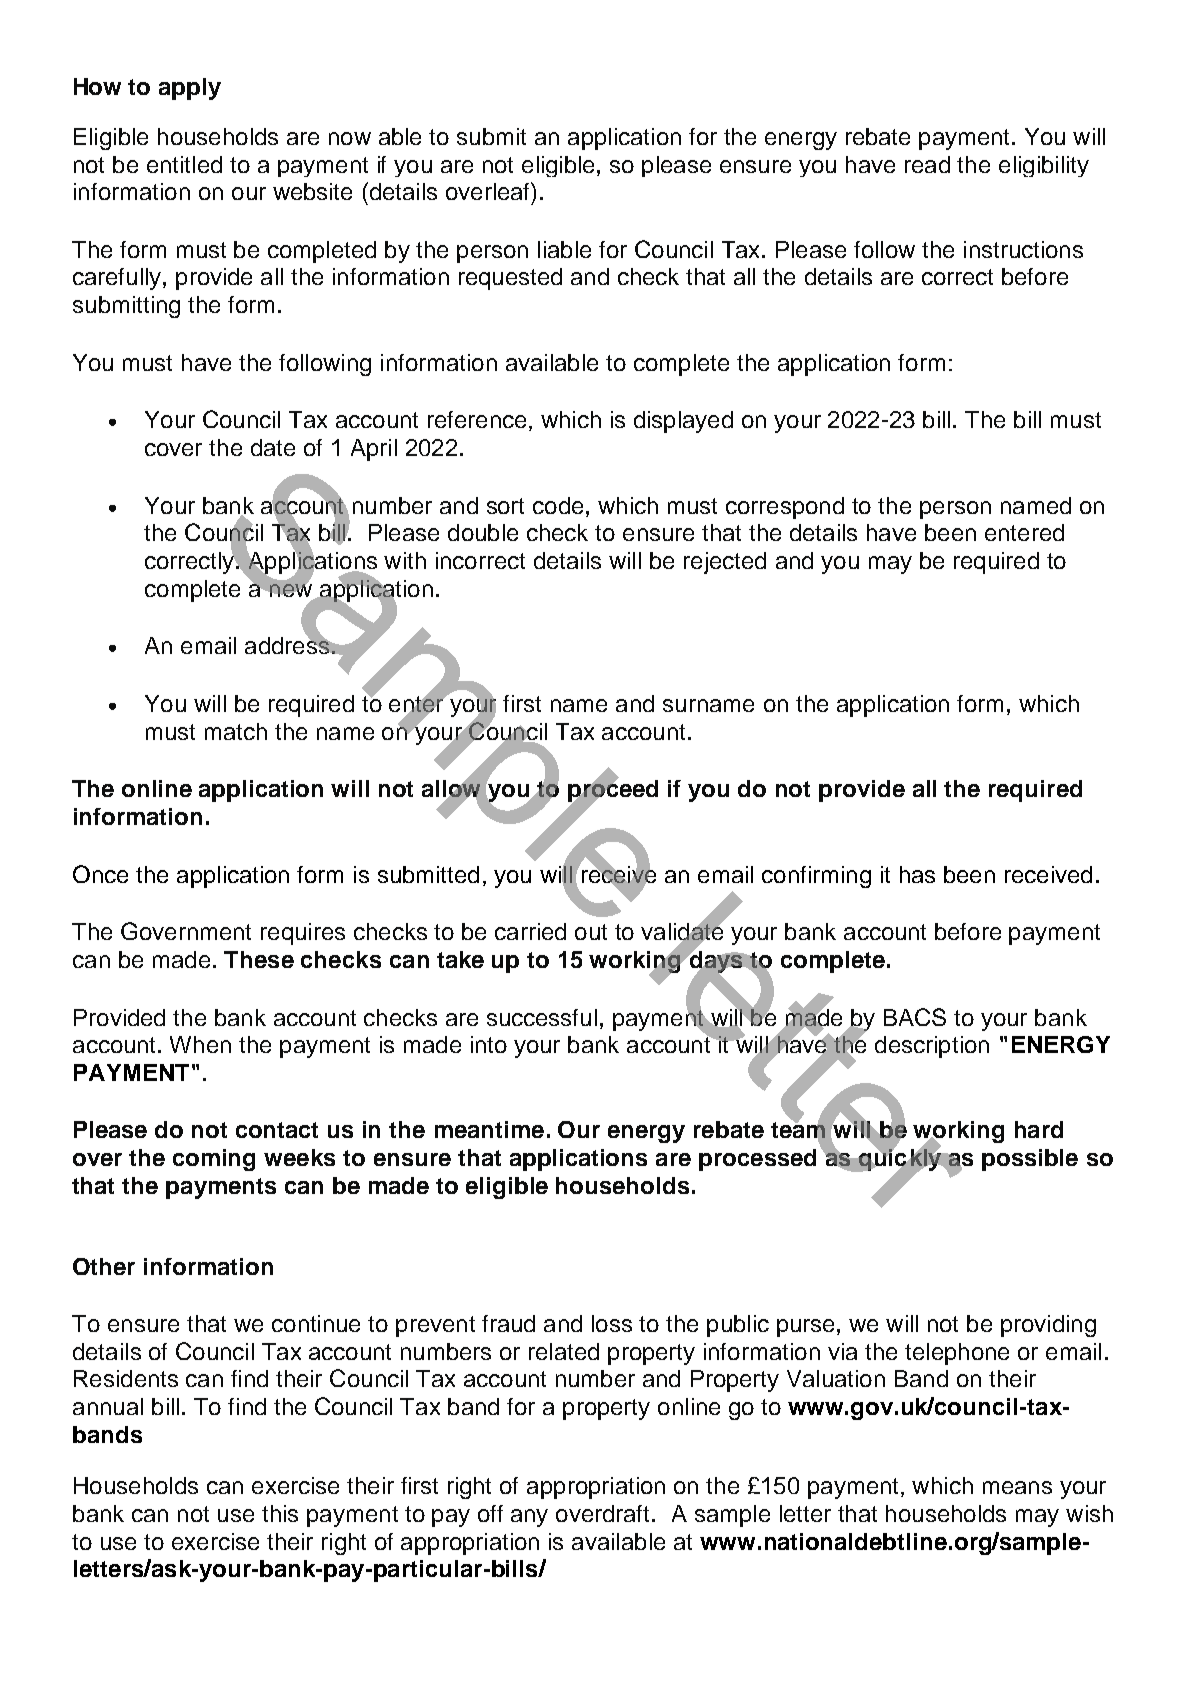  I want to click on out, so click(591, 932).
